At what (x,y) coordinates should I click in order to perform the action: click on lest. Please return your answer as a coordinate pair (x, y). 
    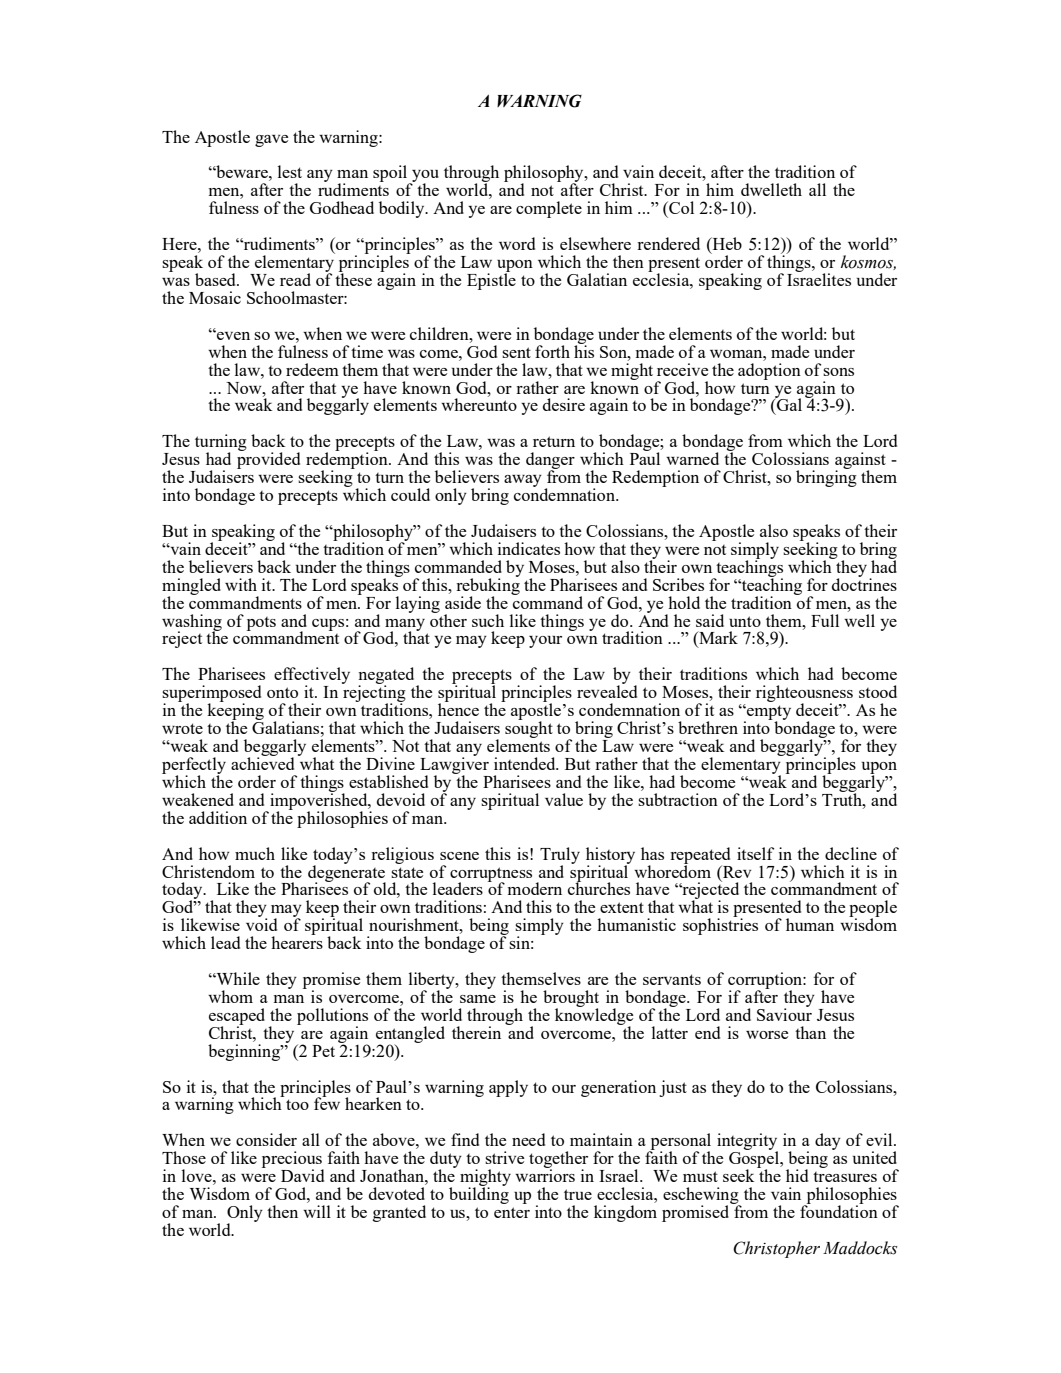
    Looking at the image, I should click on (290, 171).
